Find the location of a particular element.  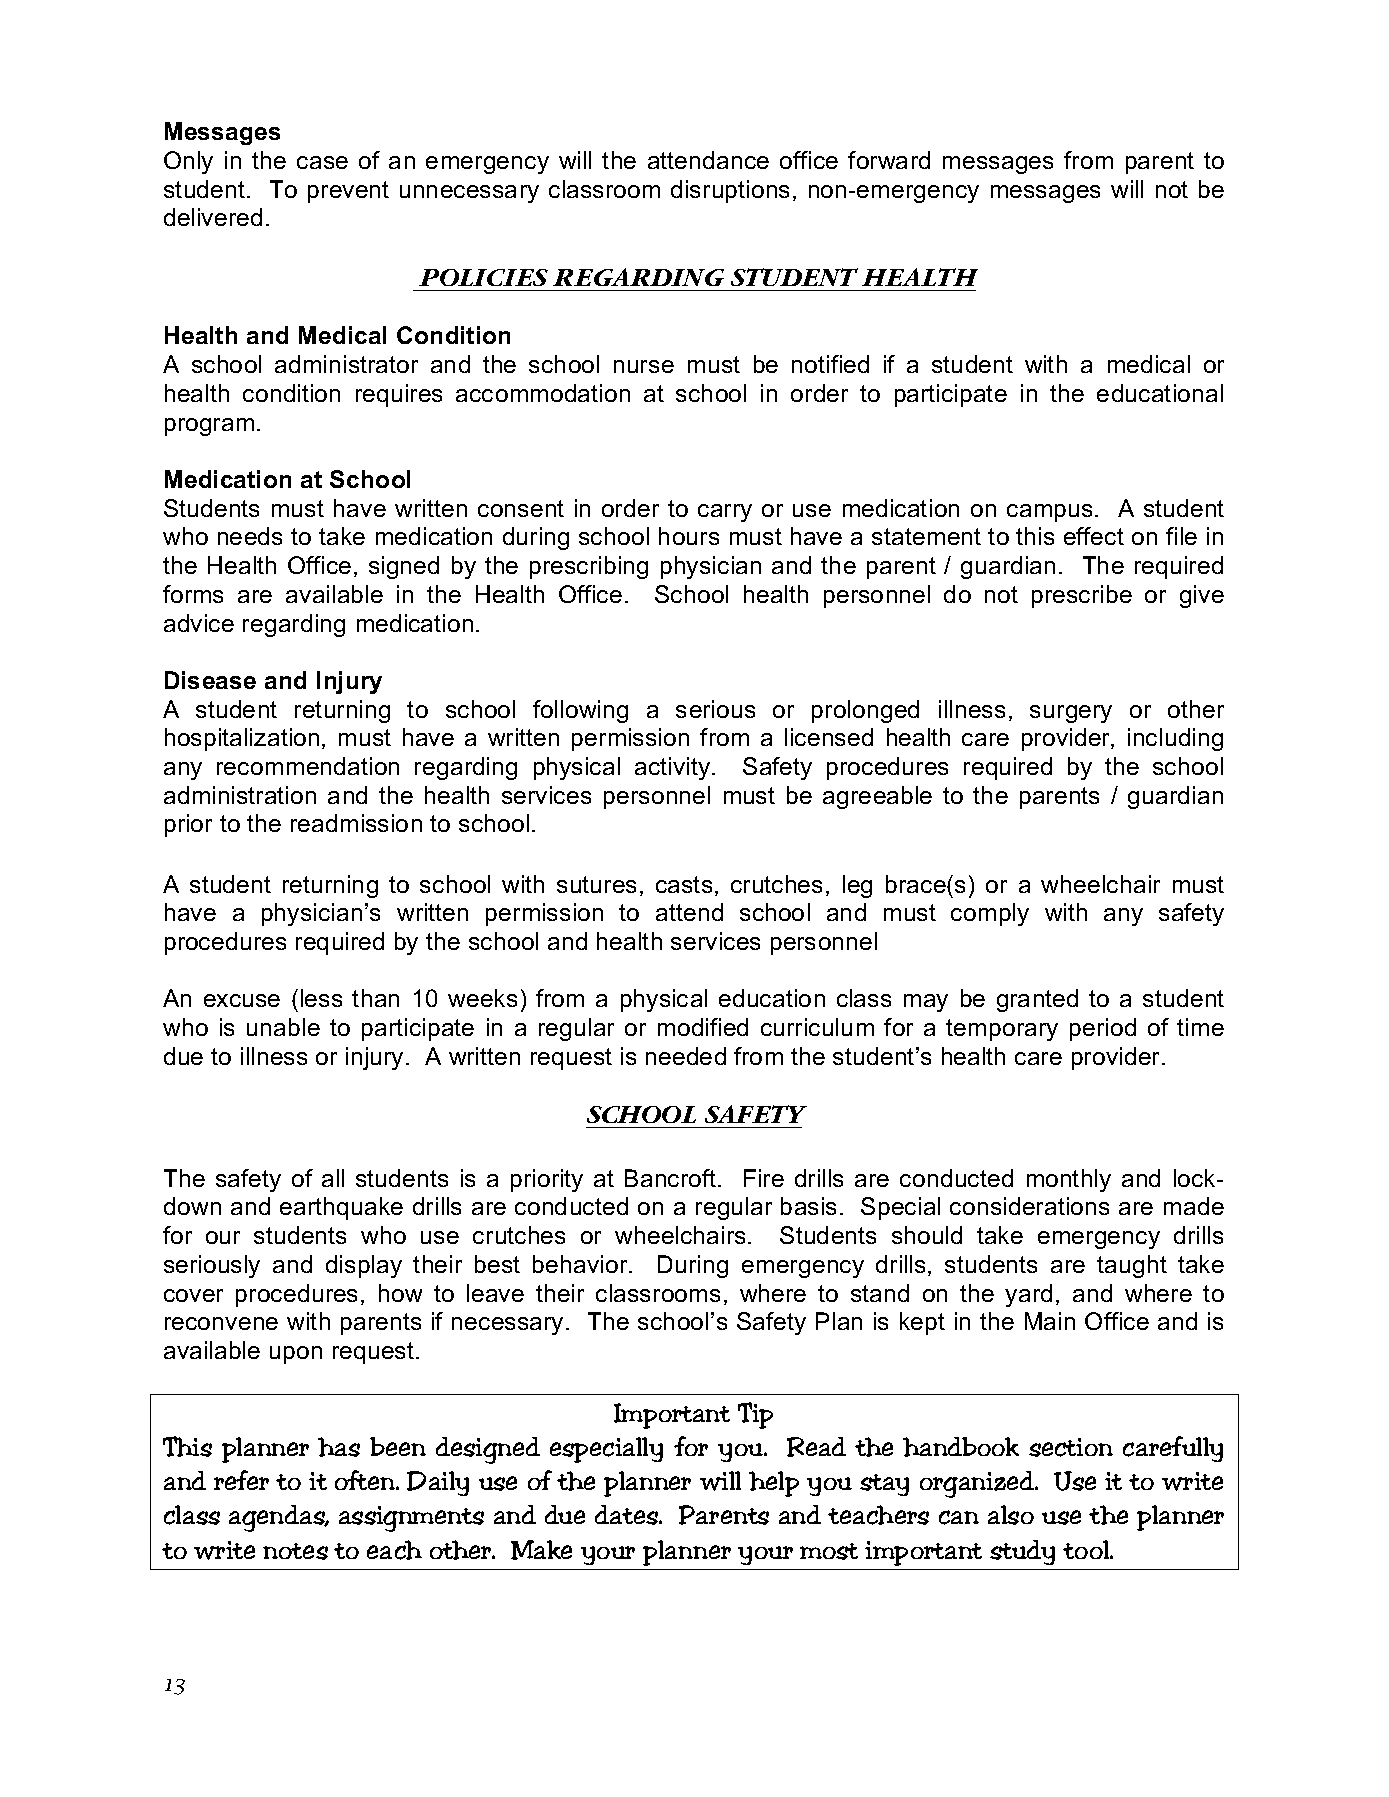

help is located at coordinates (774, 1484).
